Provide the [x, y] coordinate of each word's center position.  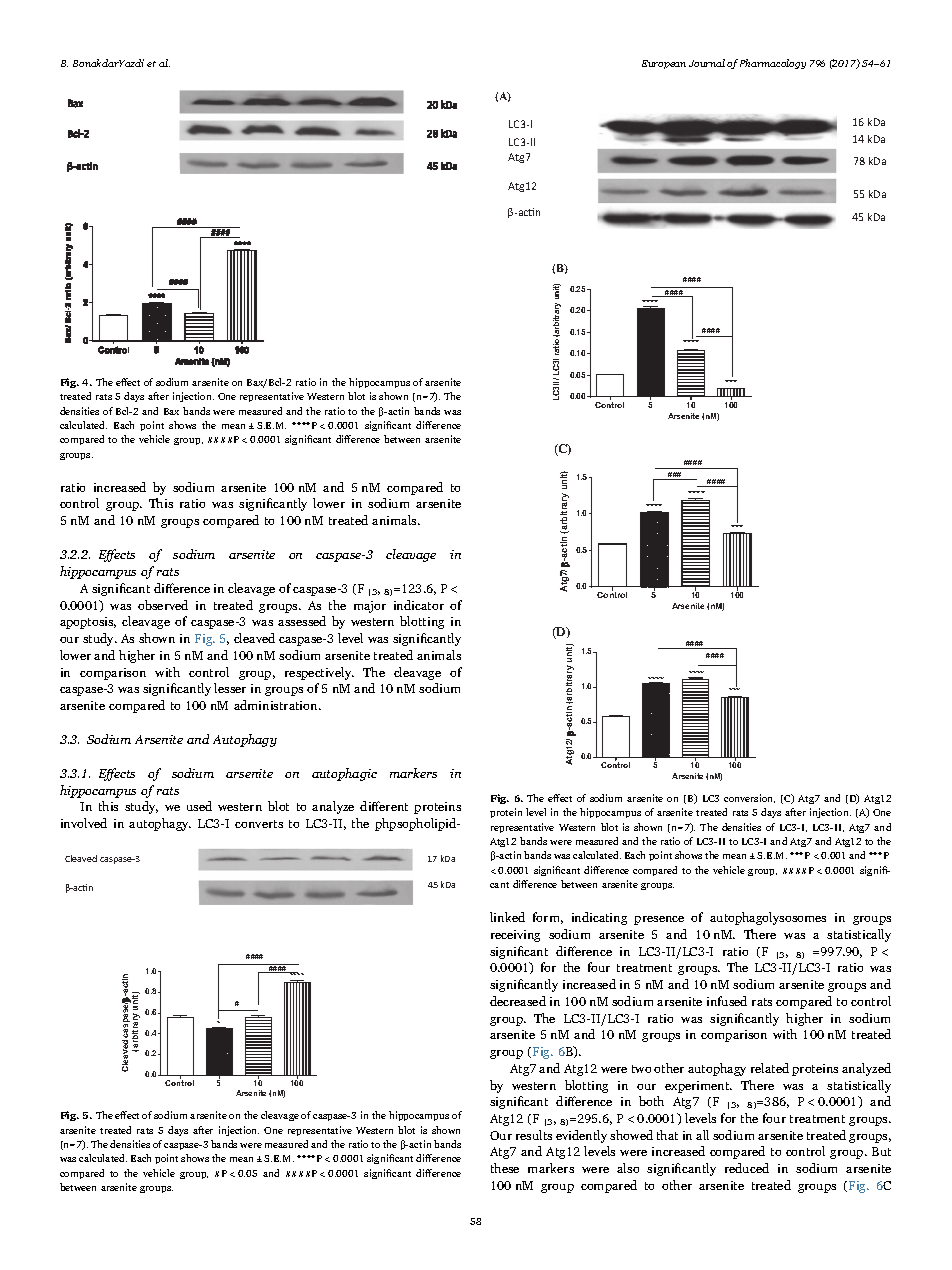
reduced [747, 1168]
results [534, 1135]
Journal [707, 63]
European [664, 64]
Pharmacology [773, 64]
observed [163, 605]
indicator [419, 605]
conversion [749, 798]
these [505, 1168]
